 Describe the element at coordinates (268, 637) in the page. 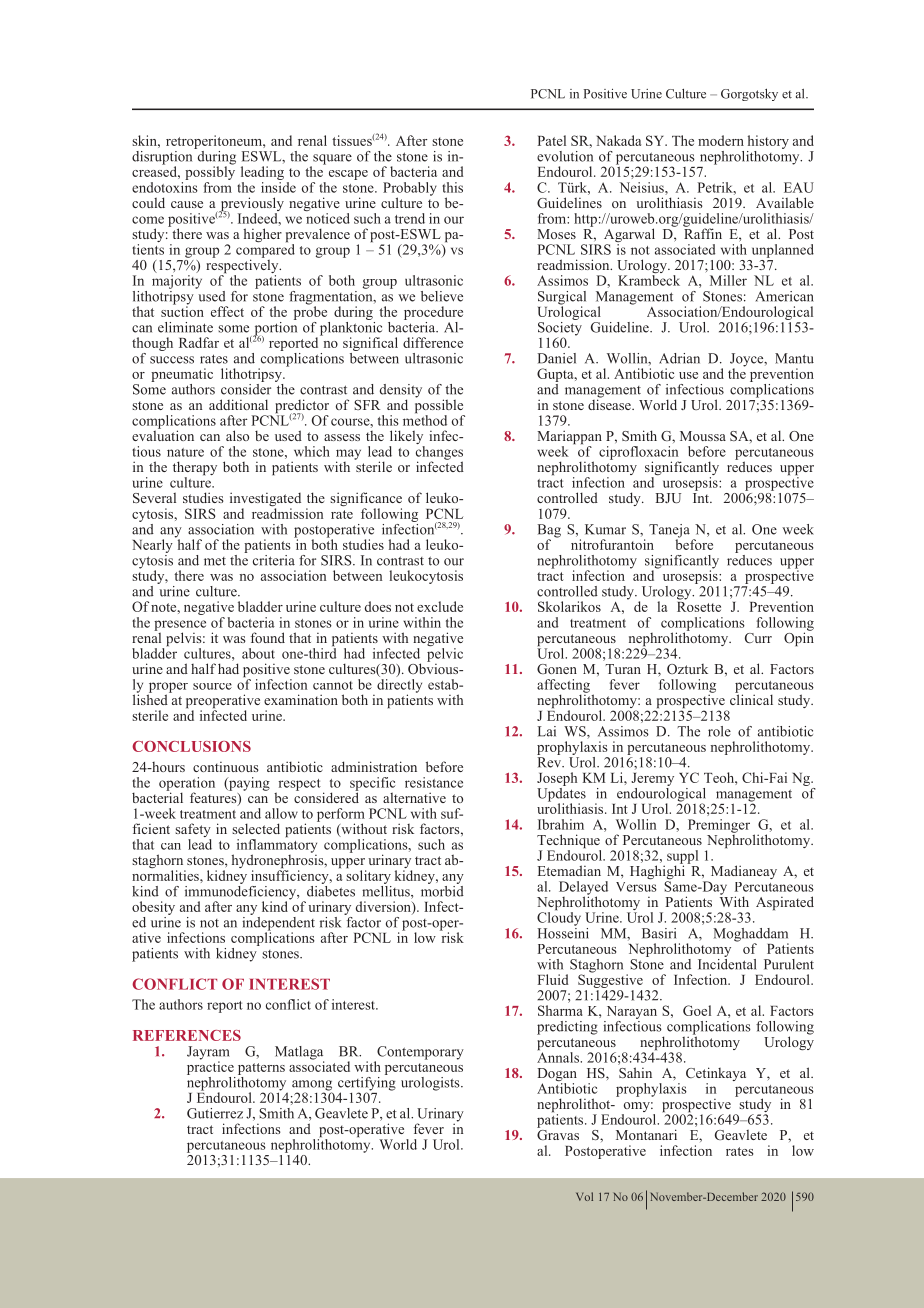

I see `found` at that location.
